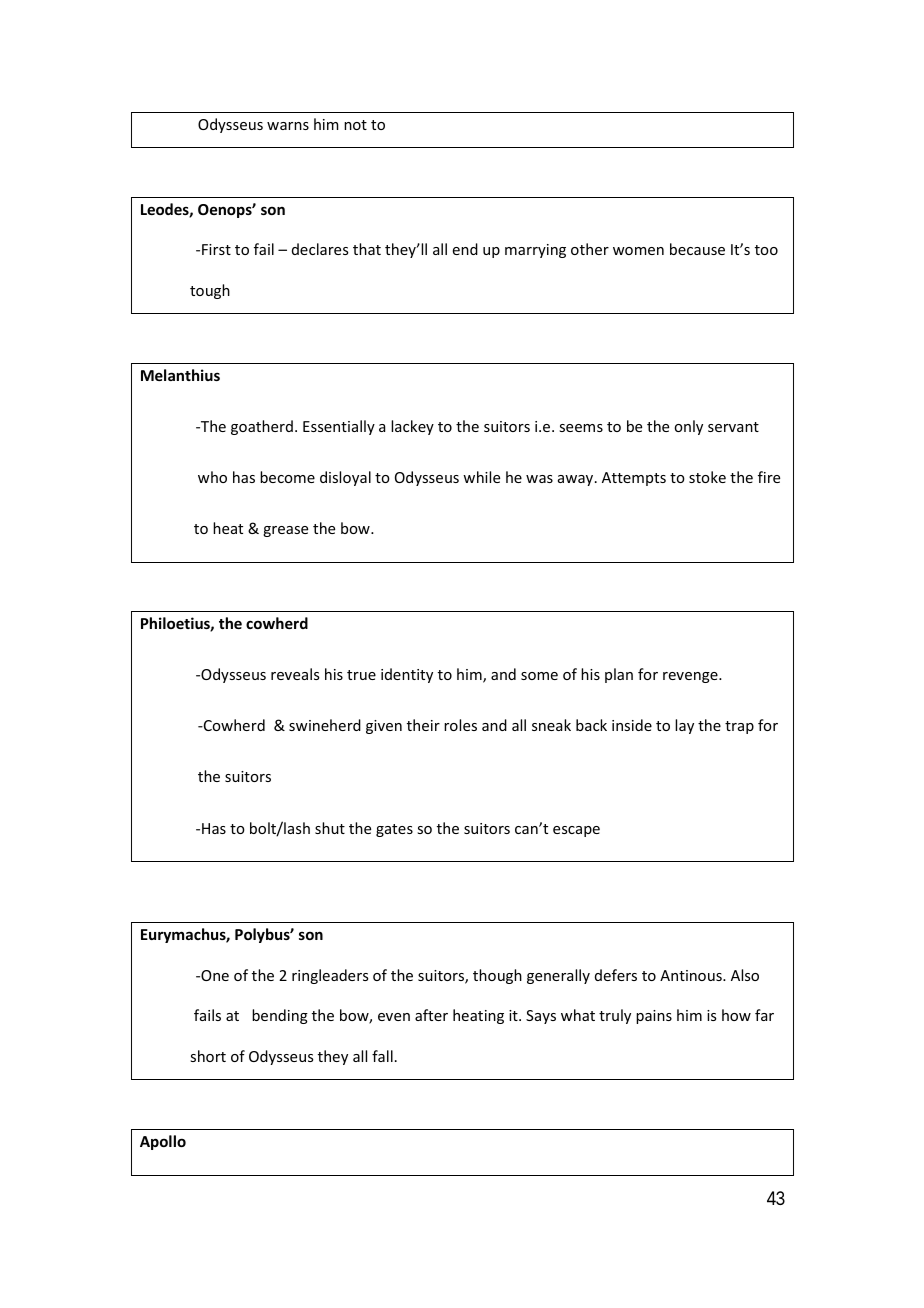  Describe the element at coordinates (288, 126) in the page. I see `warns` at that location.
